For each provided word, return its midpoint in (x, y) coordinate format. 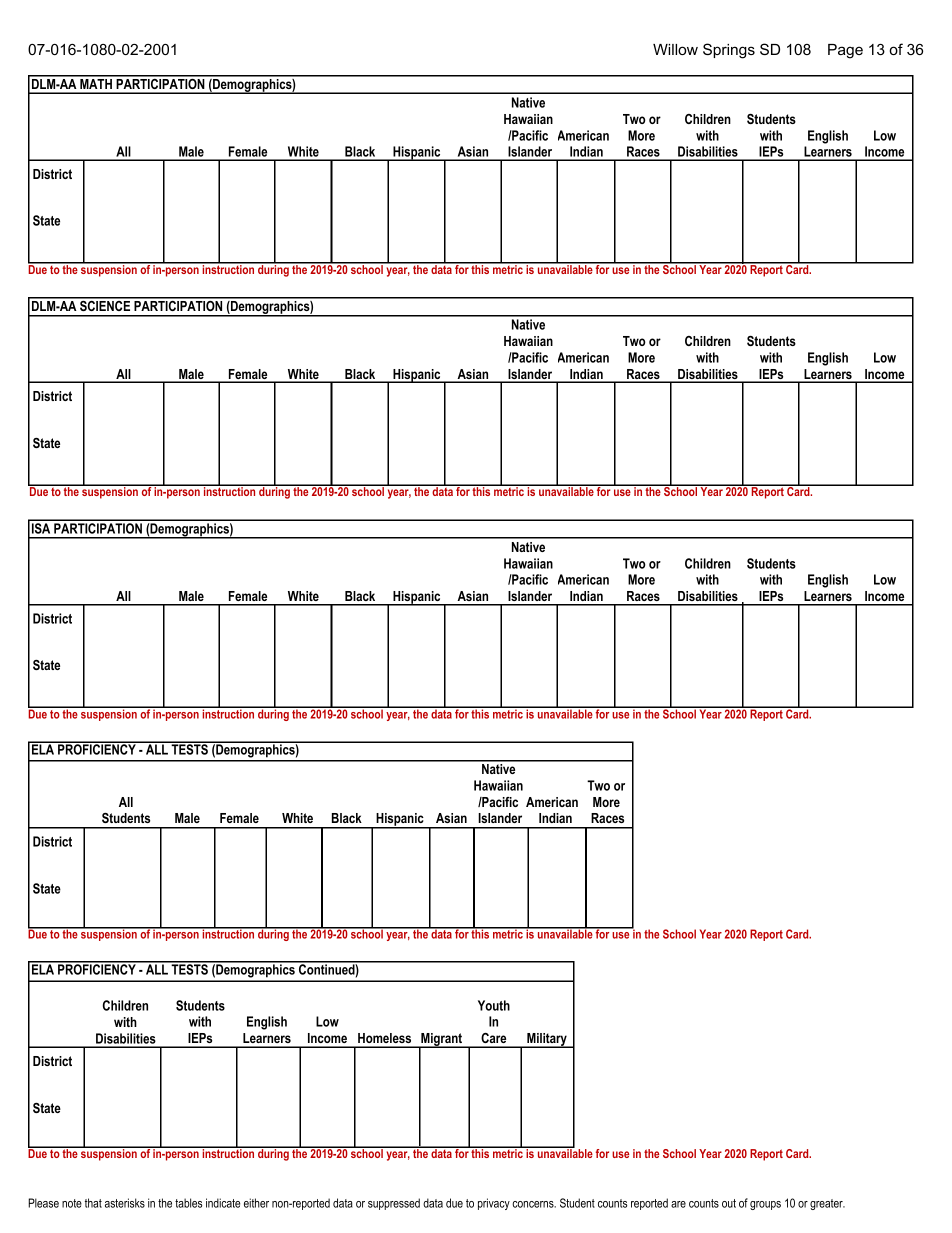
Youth (494, 1005)
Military (547, 1040)
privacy (494, 1204)
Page (845, 51)
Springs (729, 51)
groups (765, 1205)
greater (827, 1204)
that (93, 1203)
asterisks (125, 1203)
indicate (223, 1203)
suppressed (394, 1204)
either (256, 1203)
